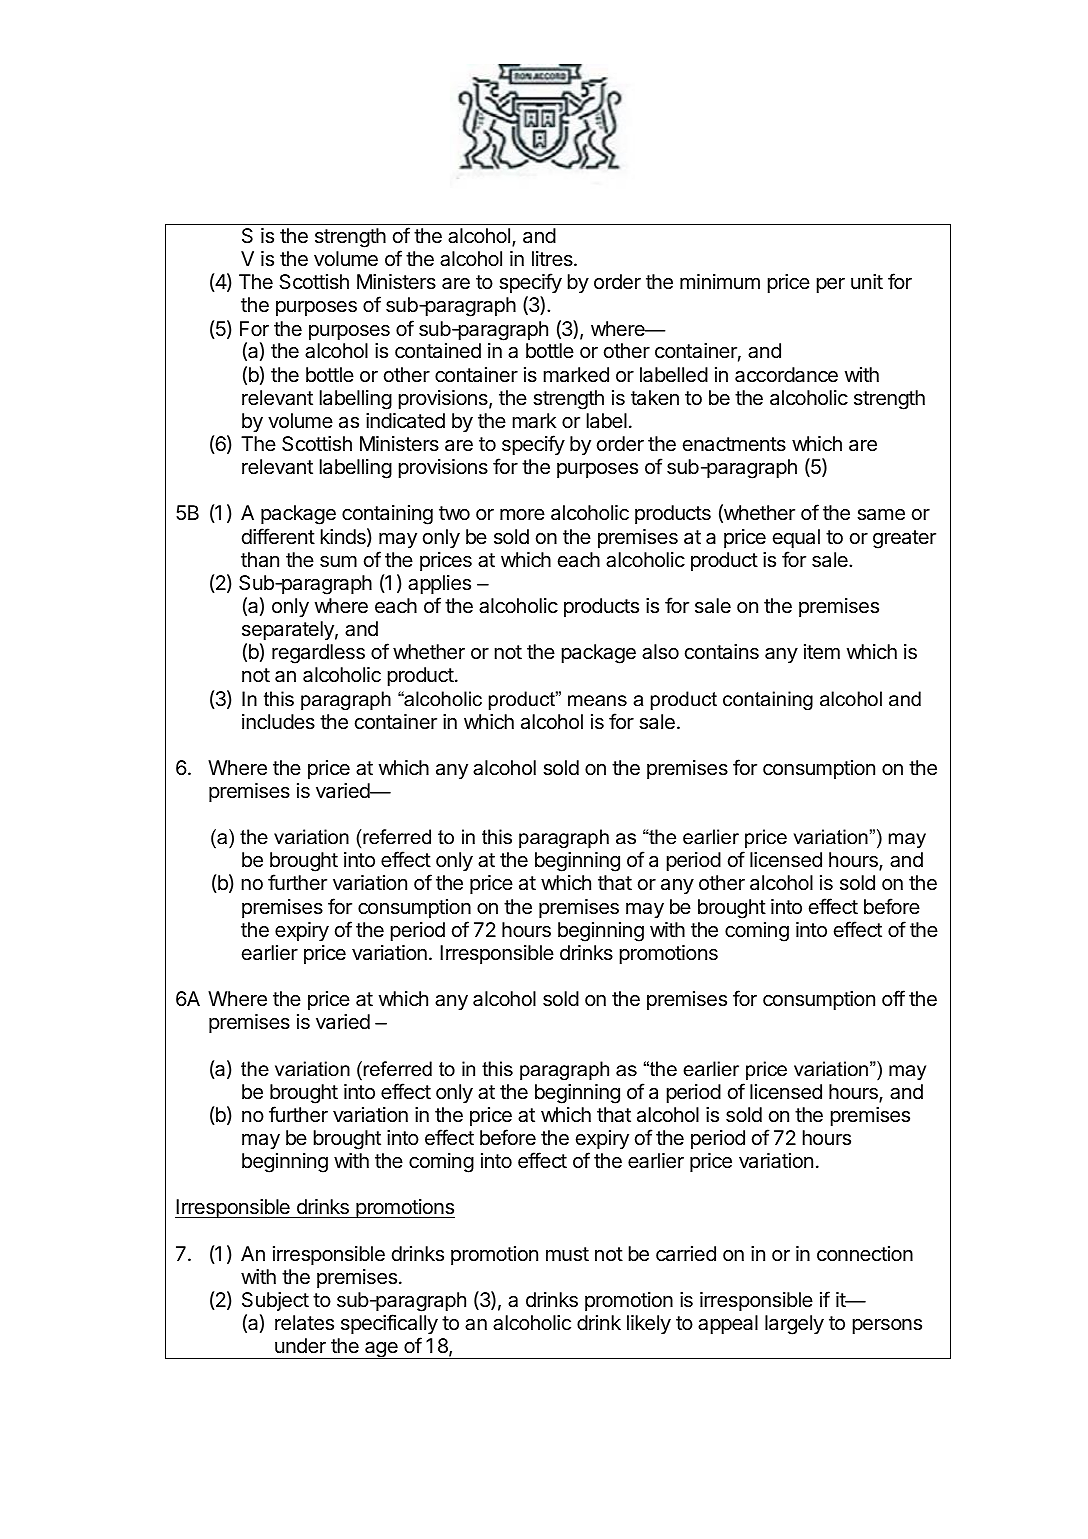 Image resolution: width=1088 pixels, height=1539 pixels. I want to click on includes, so click(278, 722).
